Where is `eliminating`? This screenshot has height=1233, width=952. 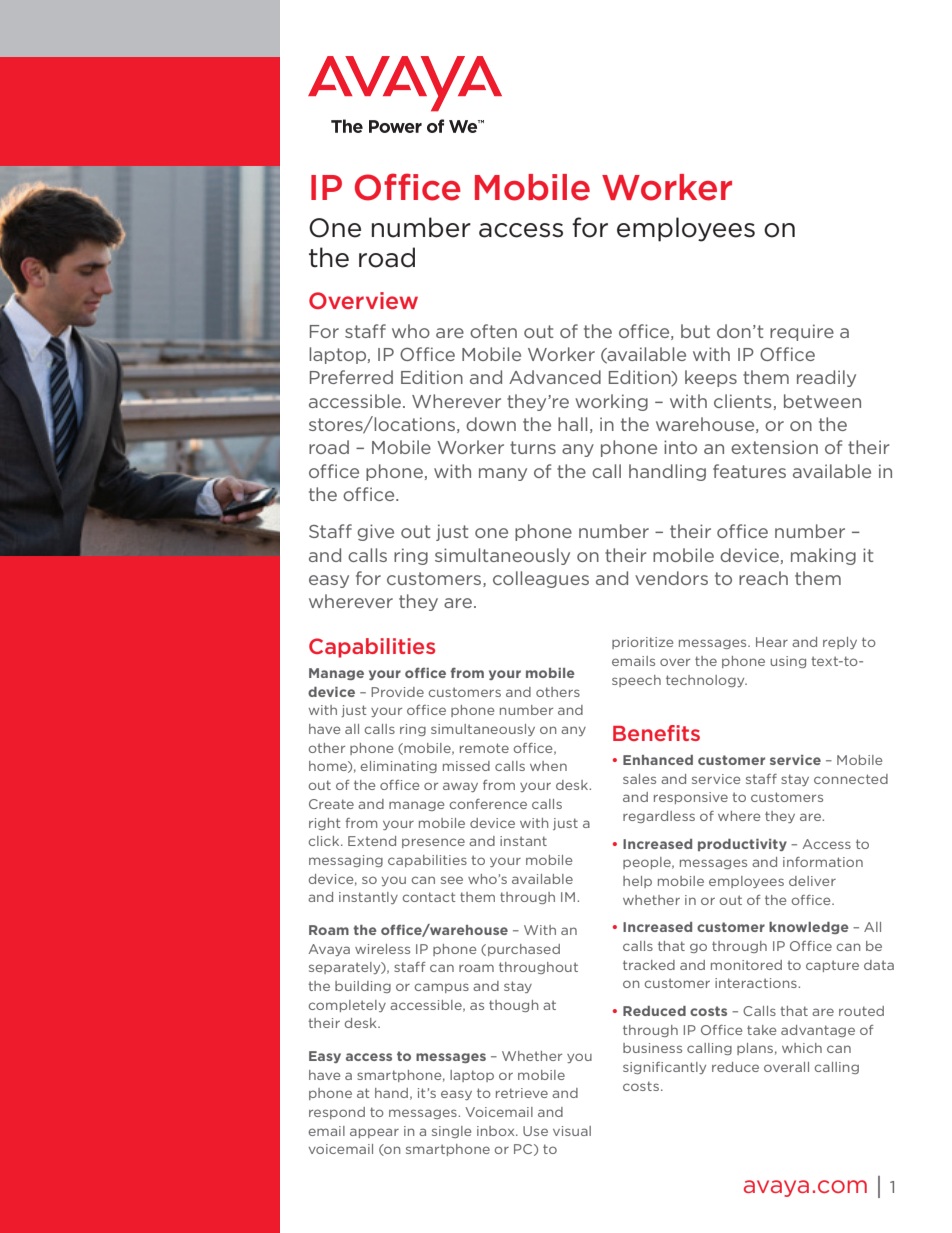 eliminating is located at coordinates (398, 767).
